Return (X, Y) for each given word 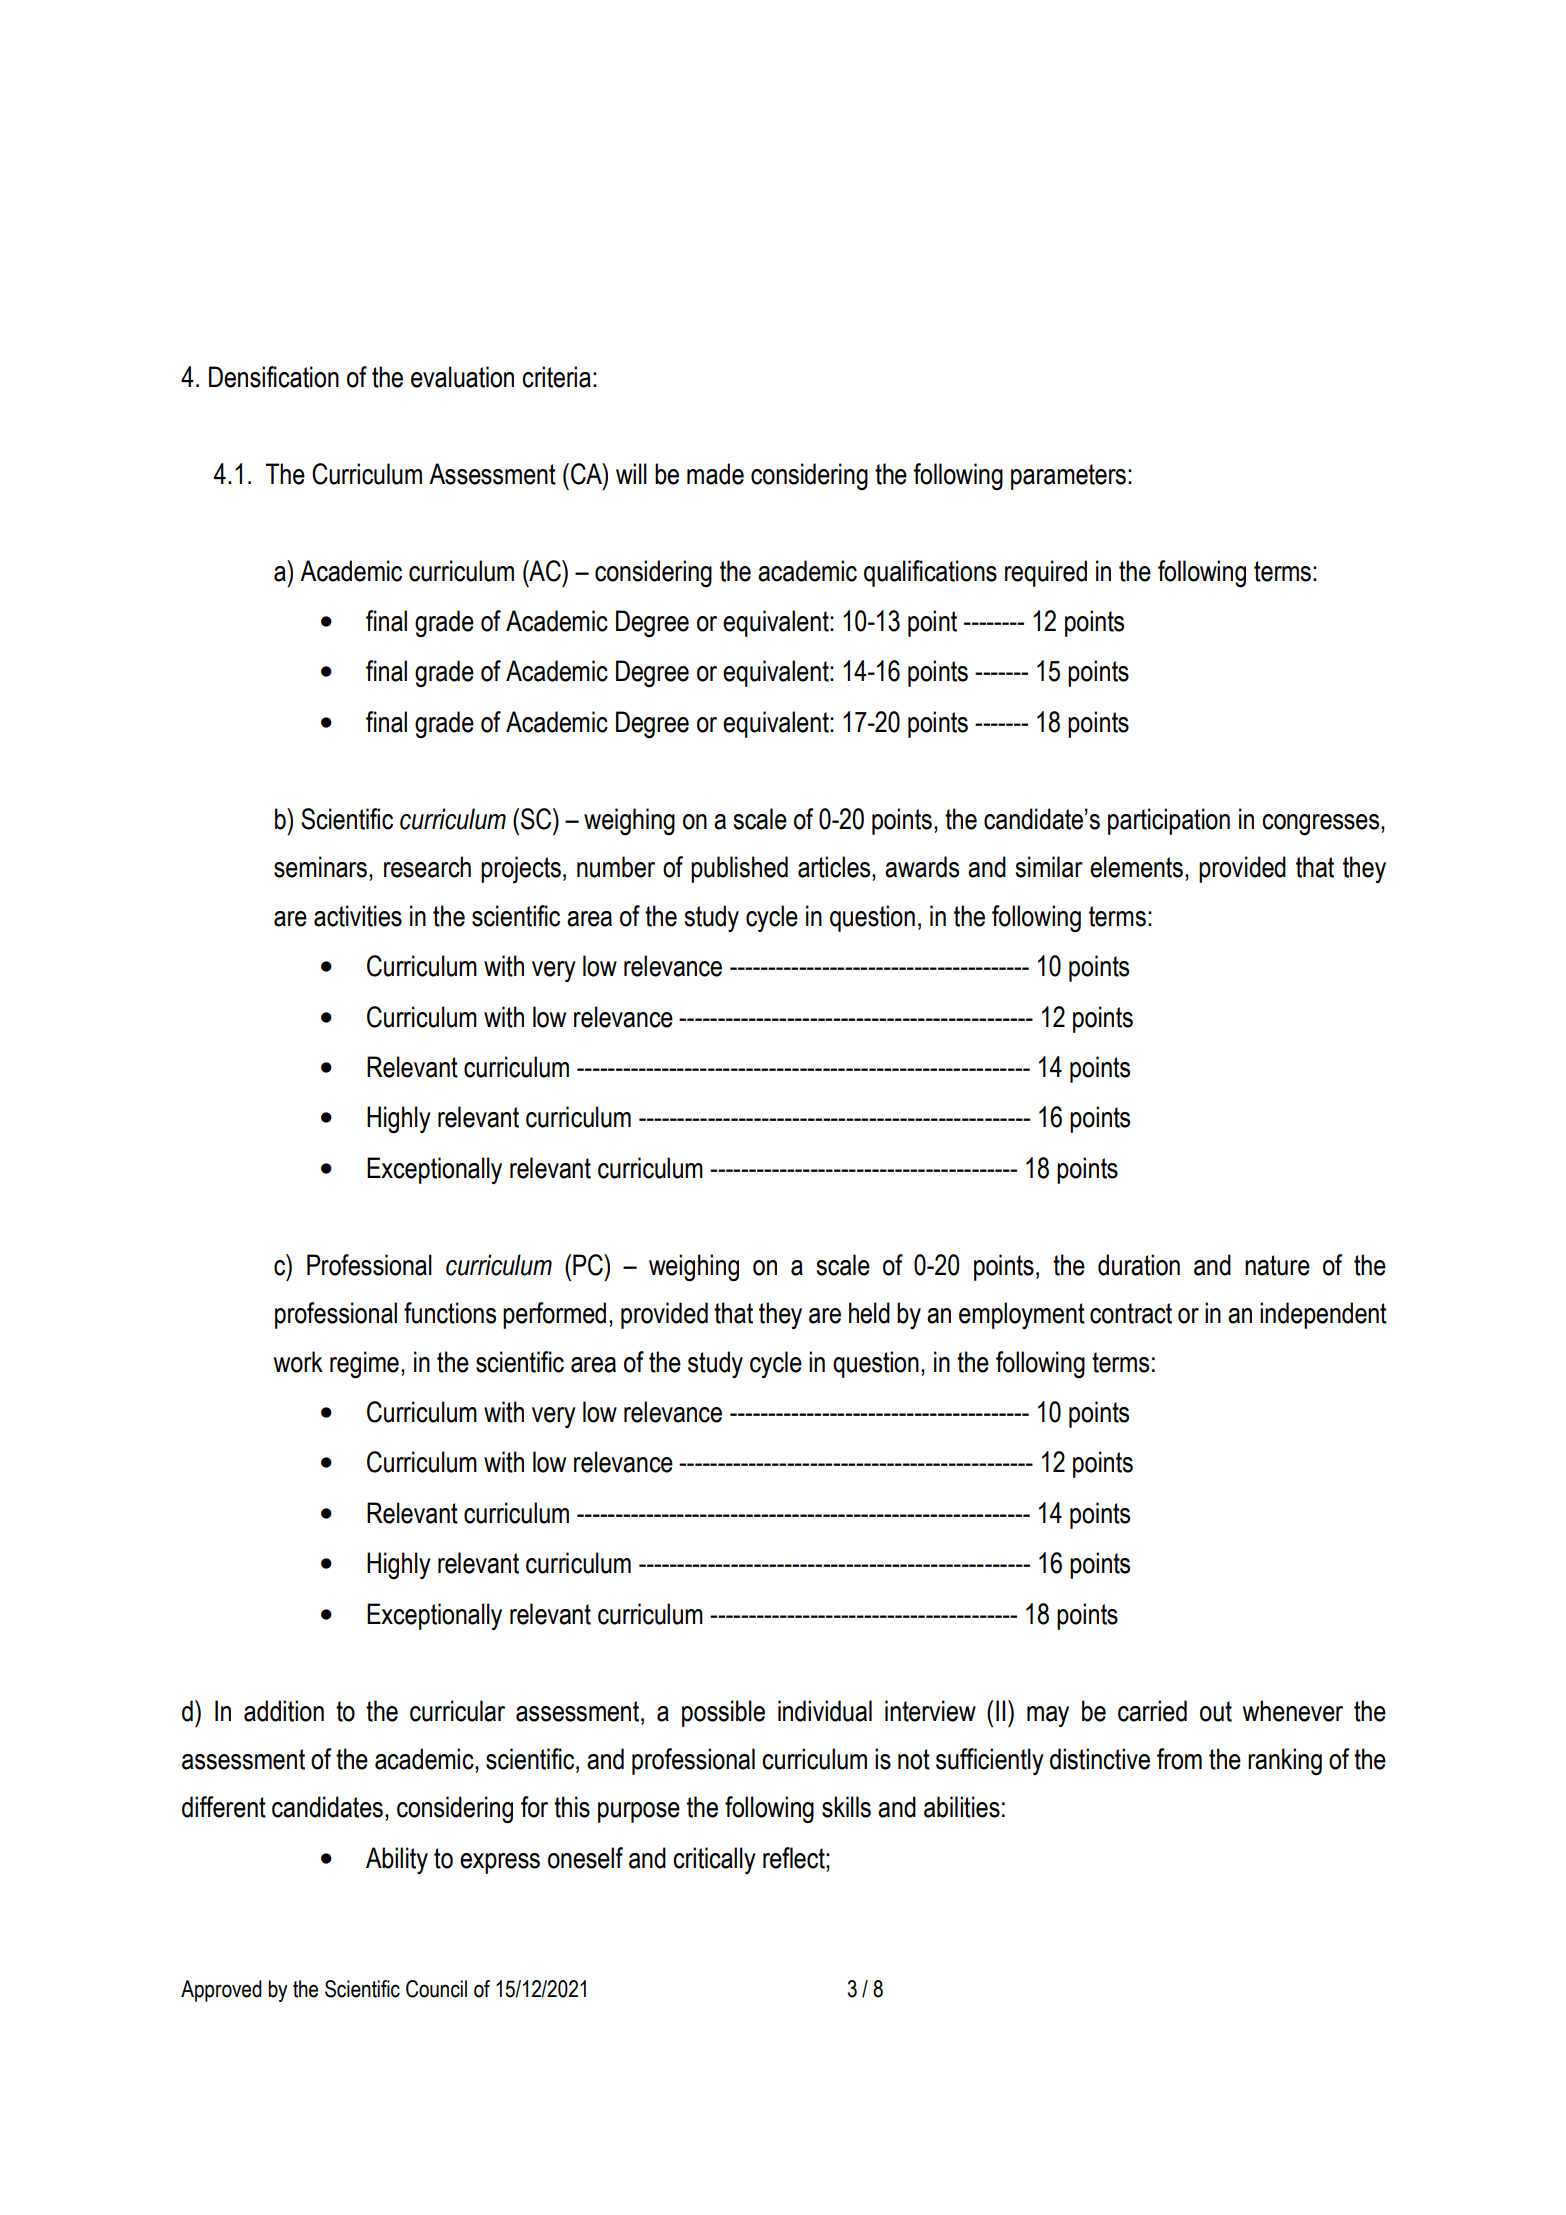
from (1179, 1759)
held (869, 1313)
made (715, 474)
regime (364, 1365)
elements (1136, 867)
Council (436, 1989)
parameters (1068, 477)
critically (714, 1860)
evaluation (462, 377)
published (739, 869)
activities (358, 916)
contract (1131, 1313)
